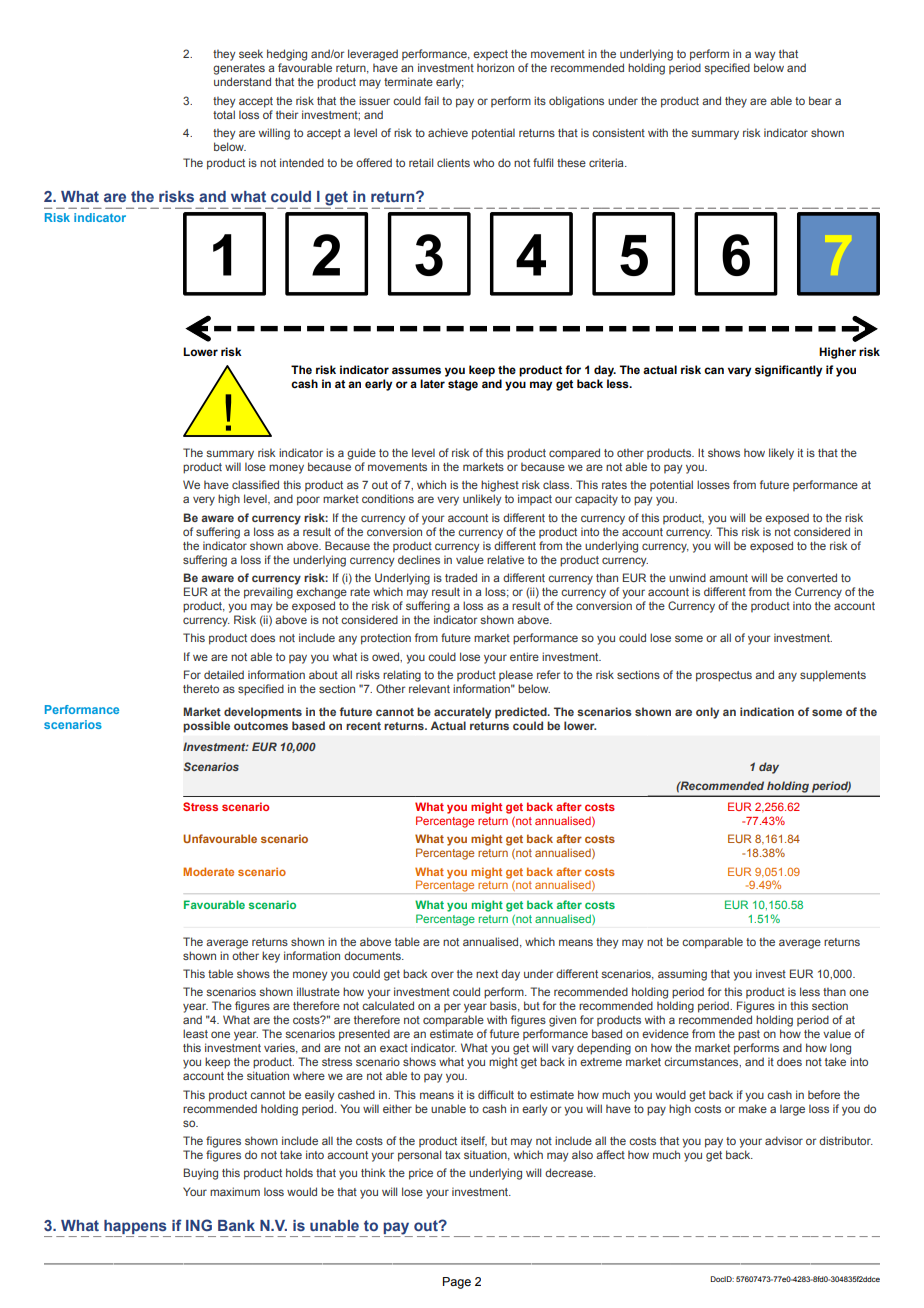  Describe the element at coordinates (271, 957) in the screenshot. I see `key` at that location.
